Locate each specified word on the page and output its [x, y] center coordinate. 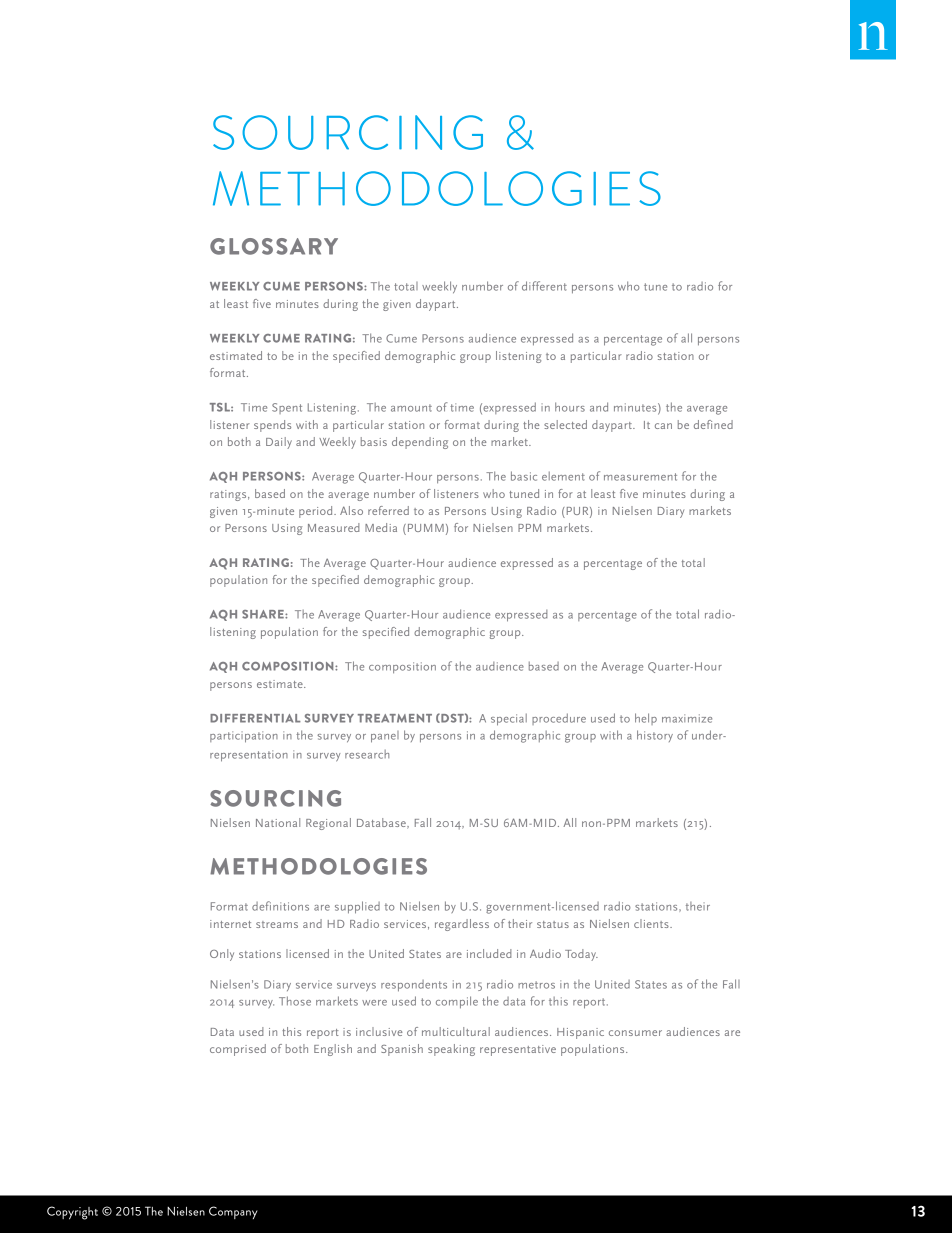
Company [233, 1212]
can [663, 426]
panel [385, 737]
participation [244, 737]
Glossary [274, 246]
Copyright [72, 1213]
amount [411, 408]
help [646, 719]
